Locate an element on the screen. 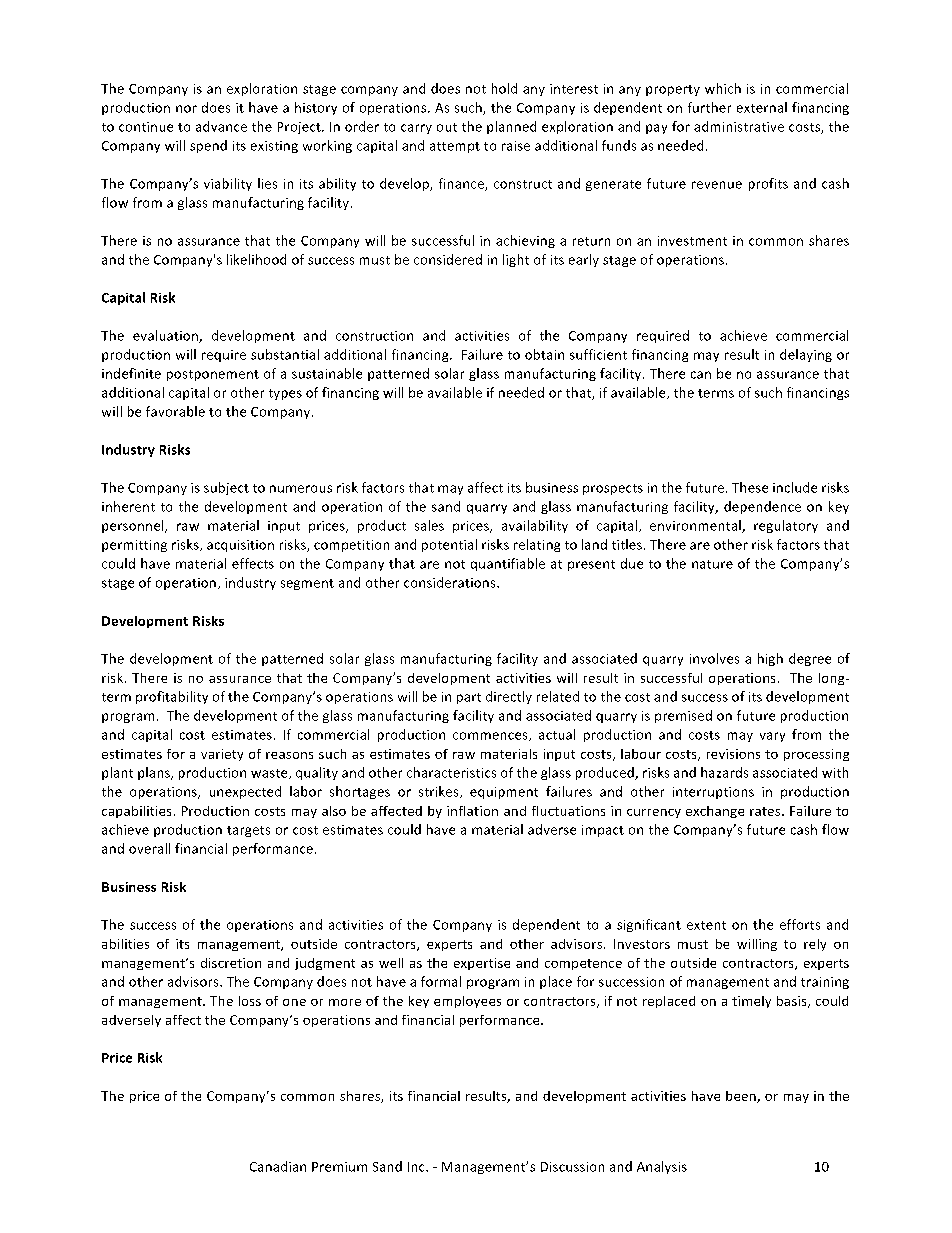  overall is located at coordinates (149, 848).
